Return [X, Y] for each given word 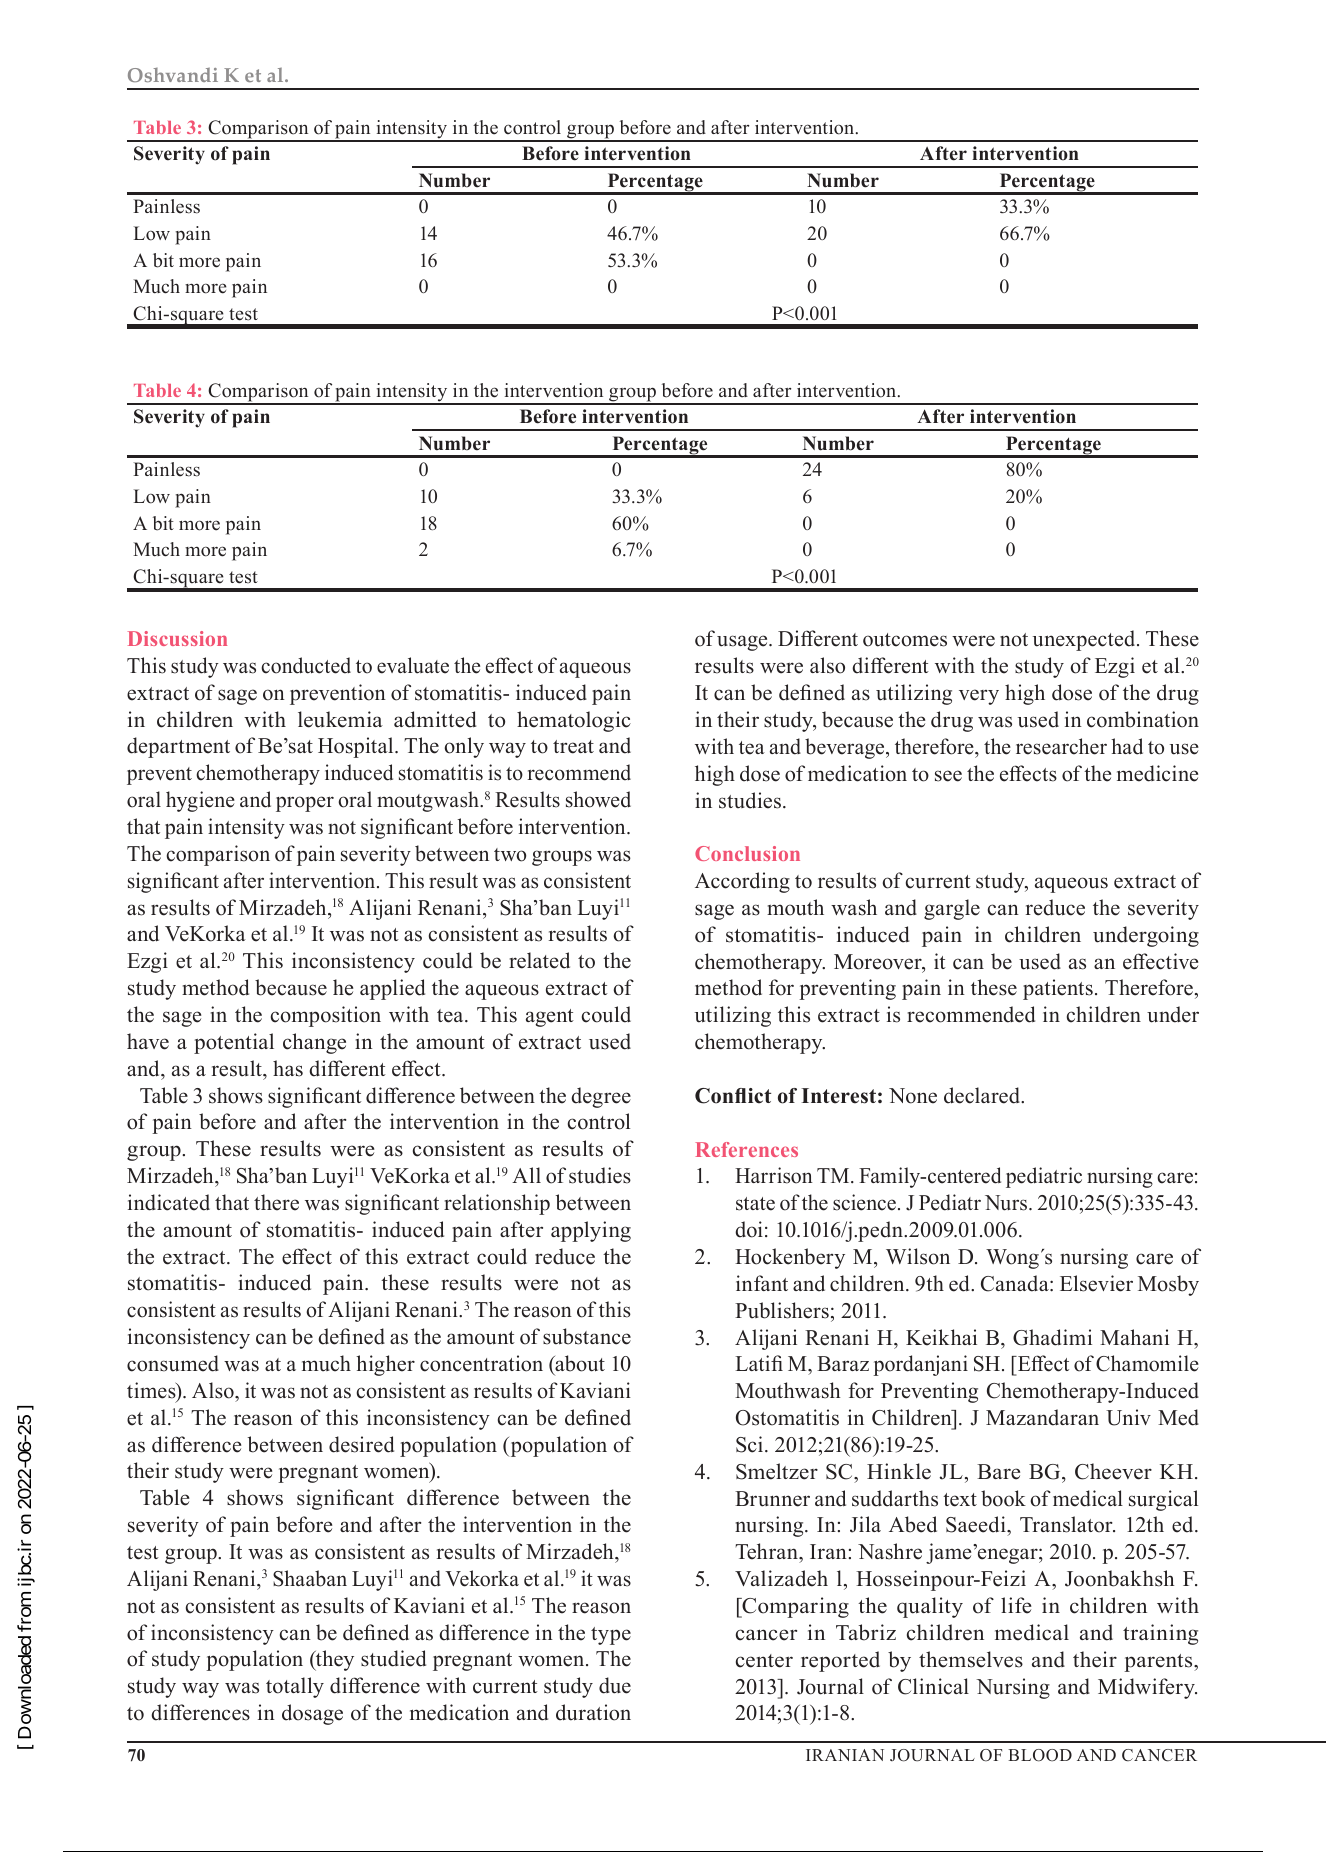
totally [295, 1687]
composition [326, 1016]
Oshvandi [173, 75]
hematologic [574, 721]
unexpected [1085, 640]
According [742, 882]
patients [1058, 989]
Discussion [177, 638]
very [979, 697]
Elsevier [1096, 1283]
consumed [173, 1363]
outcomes [905, 640]
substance [587, 1336]
